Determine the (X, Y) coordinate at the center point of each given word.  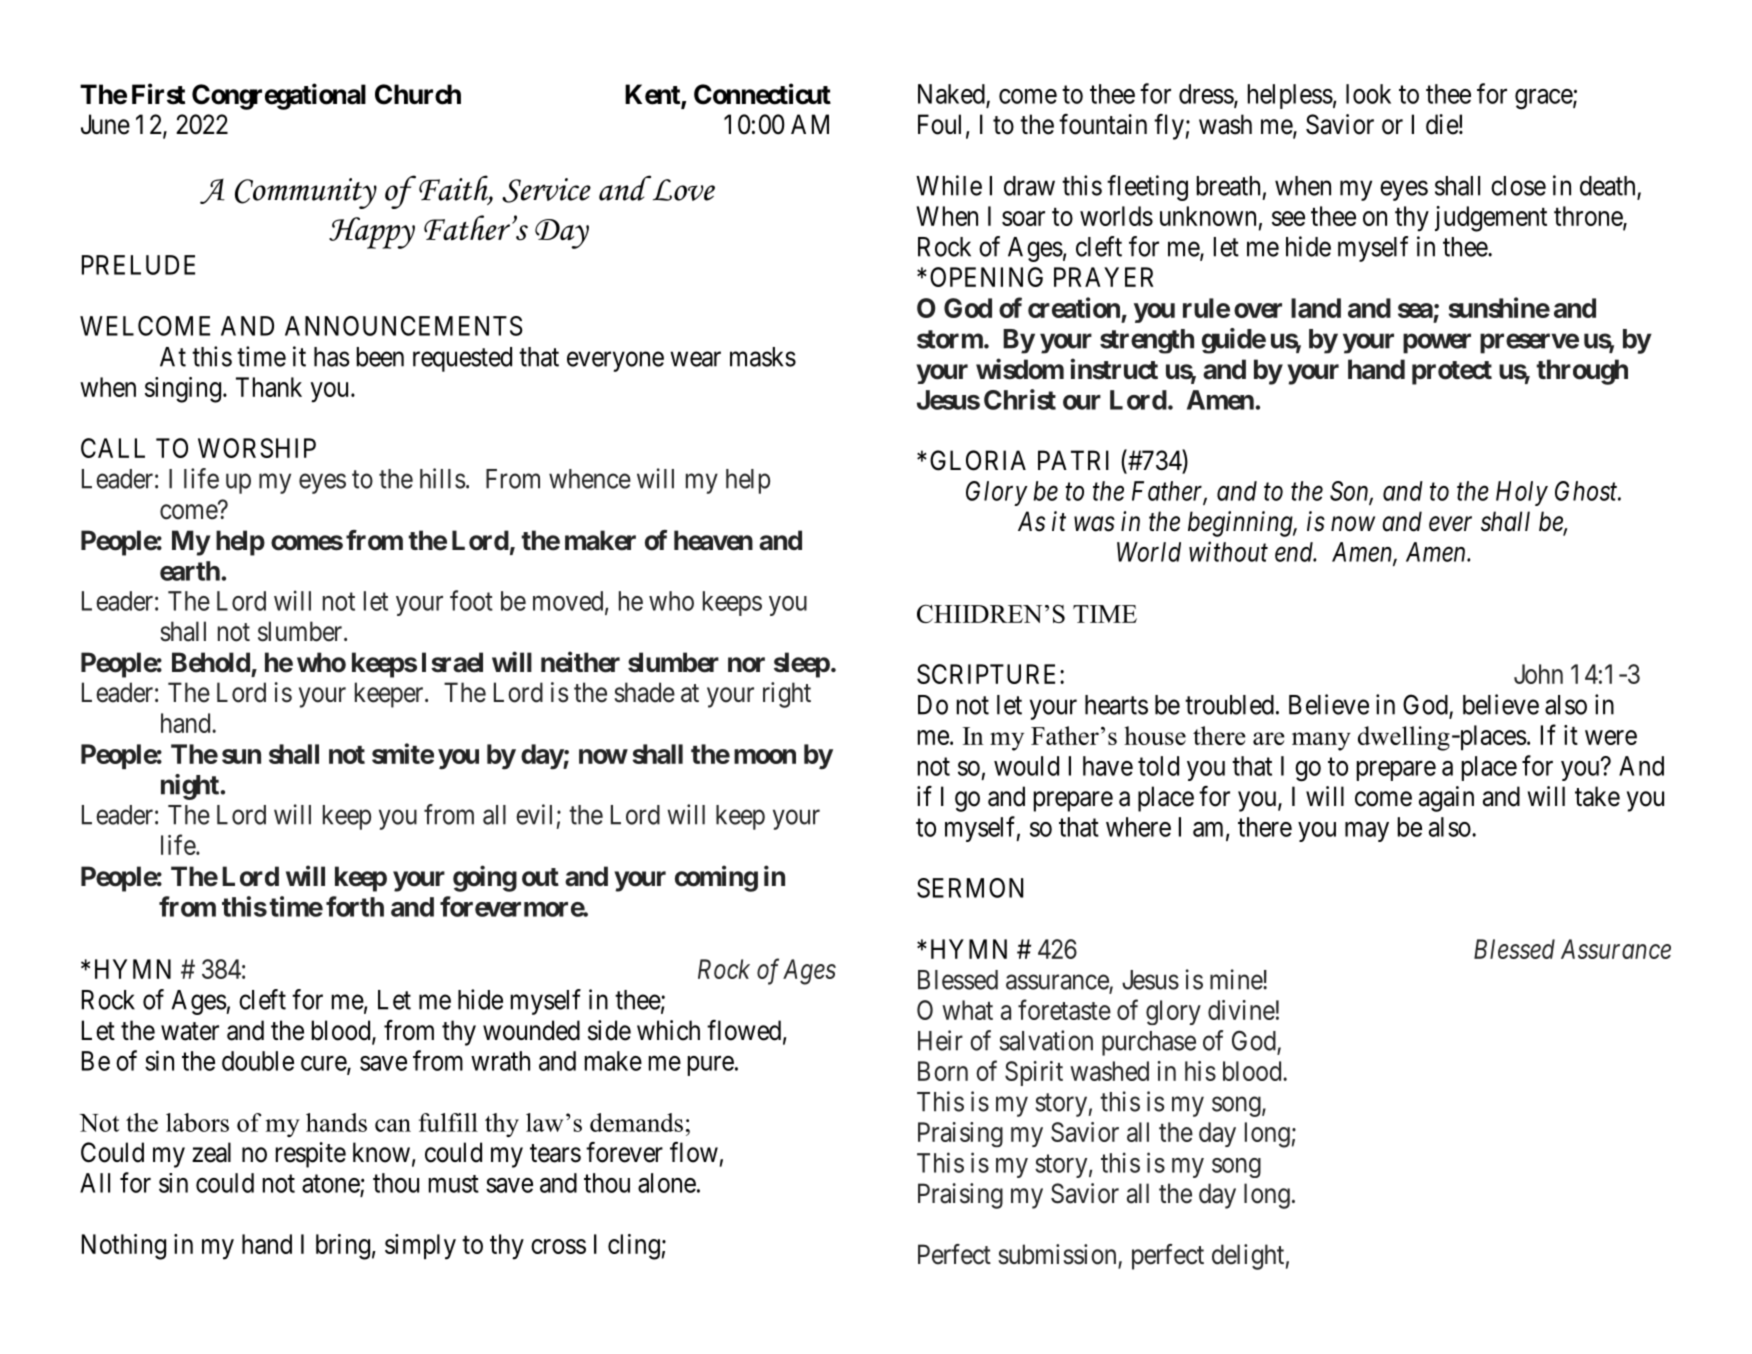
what (967, 1010)
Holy (1522, 493)
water (190, 1031)
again (1446, 799)
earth (190, 571)
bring (343, 1247)
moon (765, 756)
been (380, 357)
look (1368, 94)
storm (950, 339)
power (1437, 343)
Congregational (279, 96)
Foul (939, 124)
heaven (713, 540)
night (191, 787)
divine (1241, 1010)
